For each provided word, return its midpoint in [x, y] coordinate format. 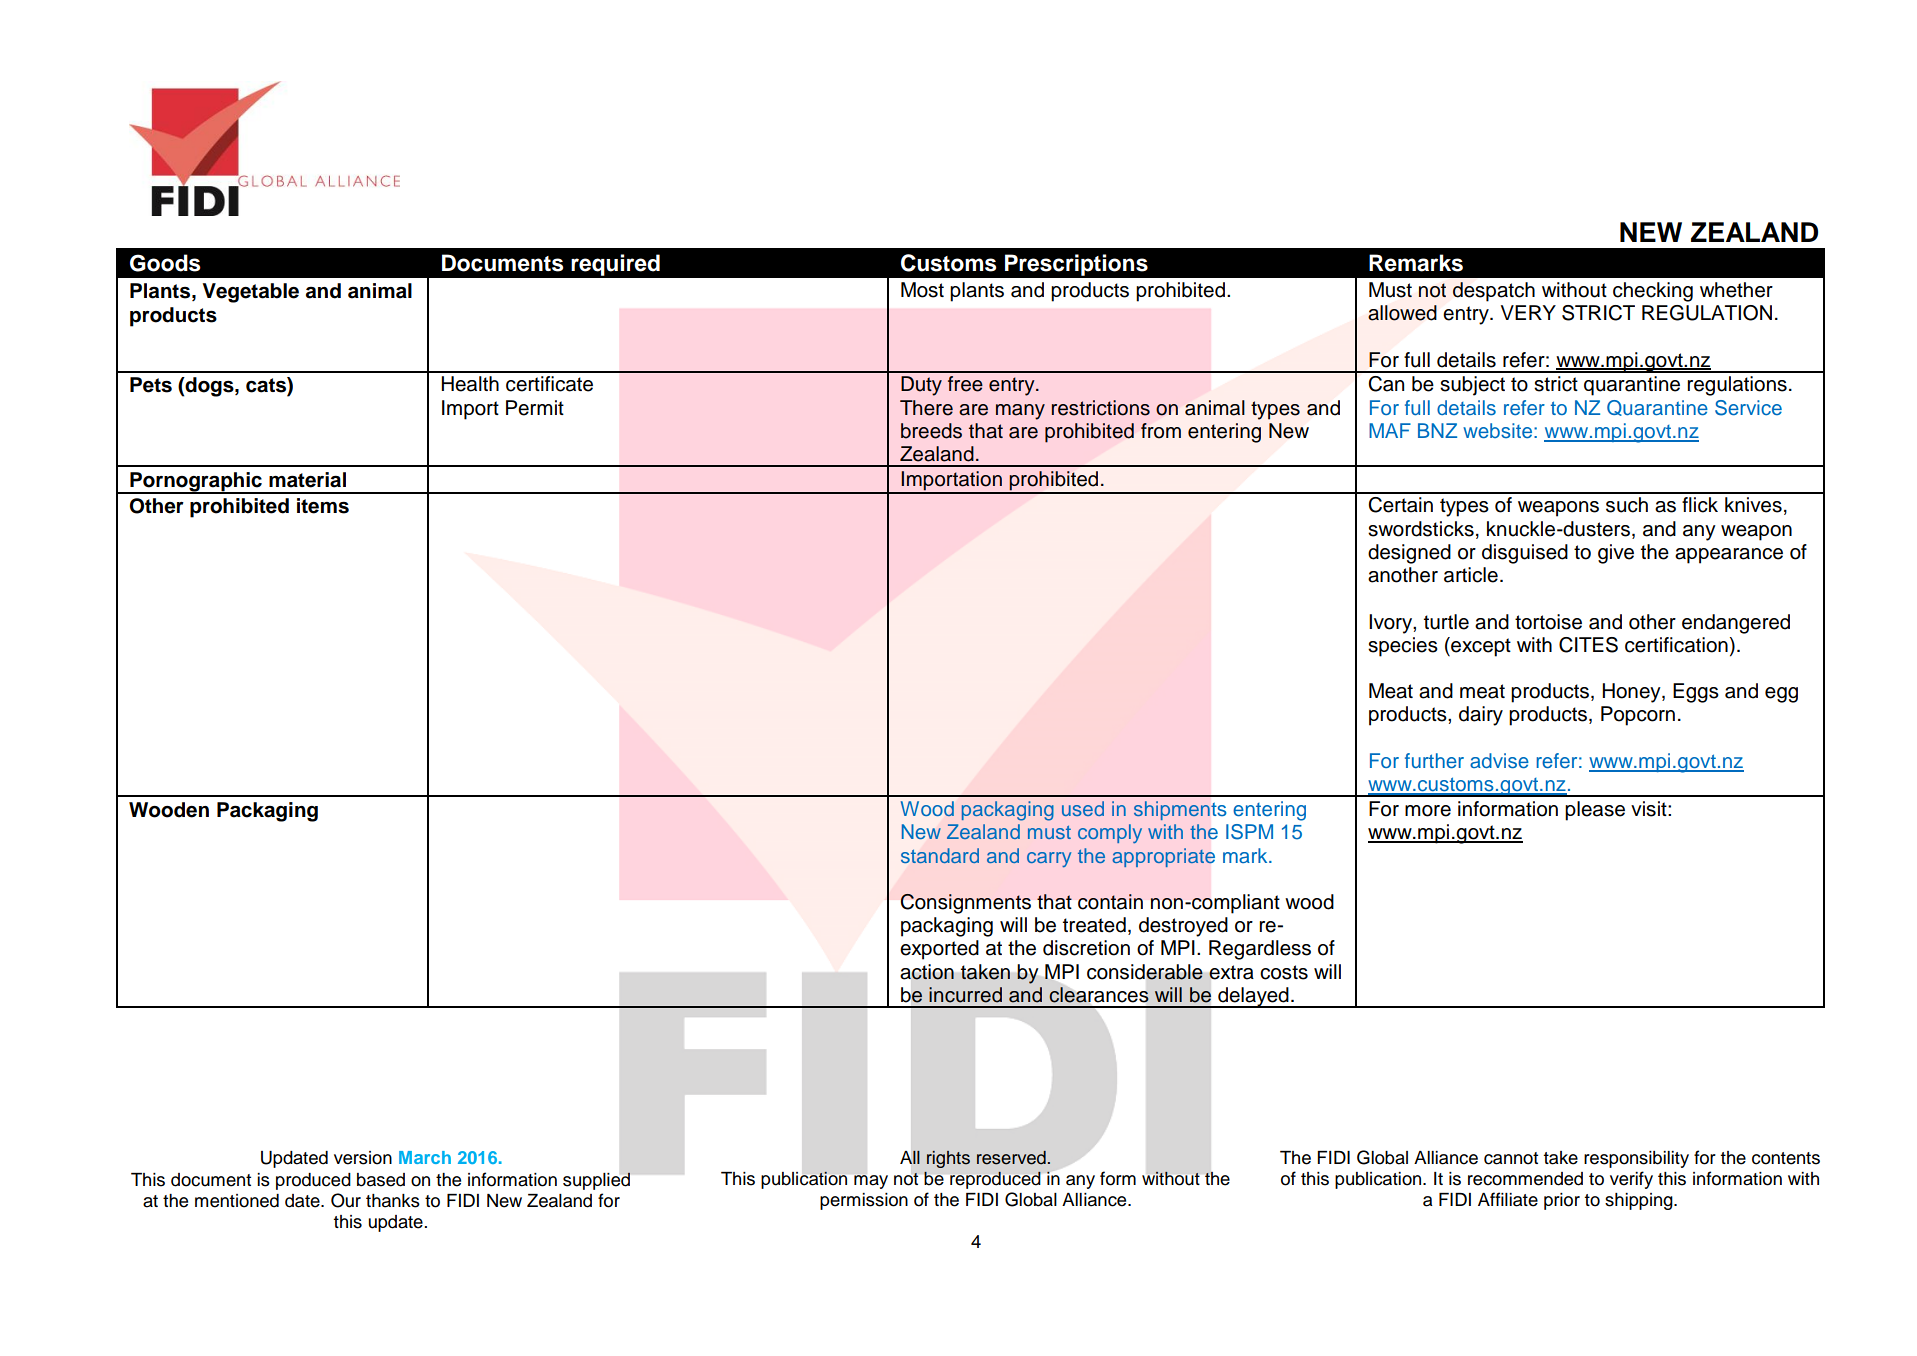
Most [922, 290]
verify [1631, 1180]
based [381, 1180]
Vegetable [251, 293]
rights [948, 1159]
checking [1653, 292]
